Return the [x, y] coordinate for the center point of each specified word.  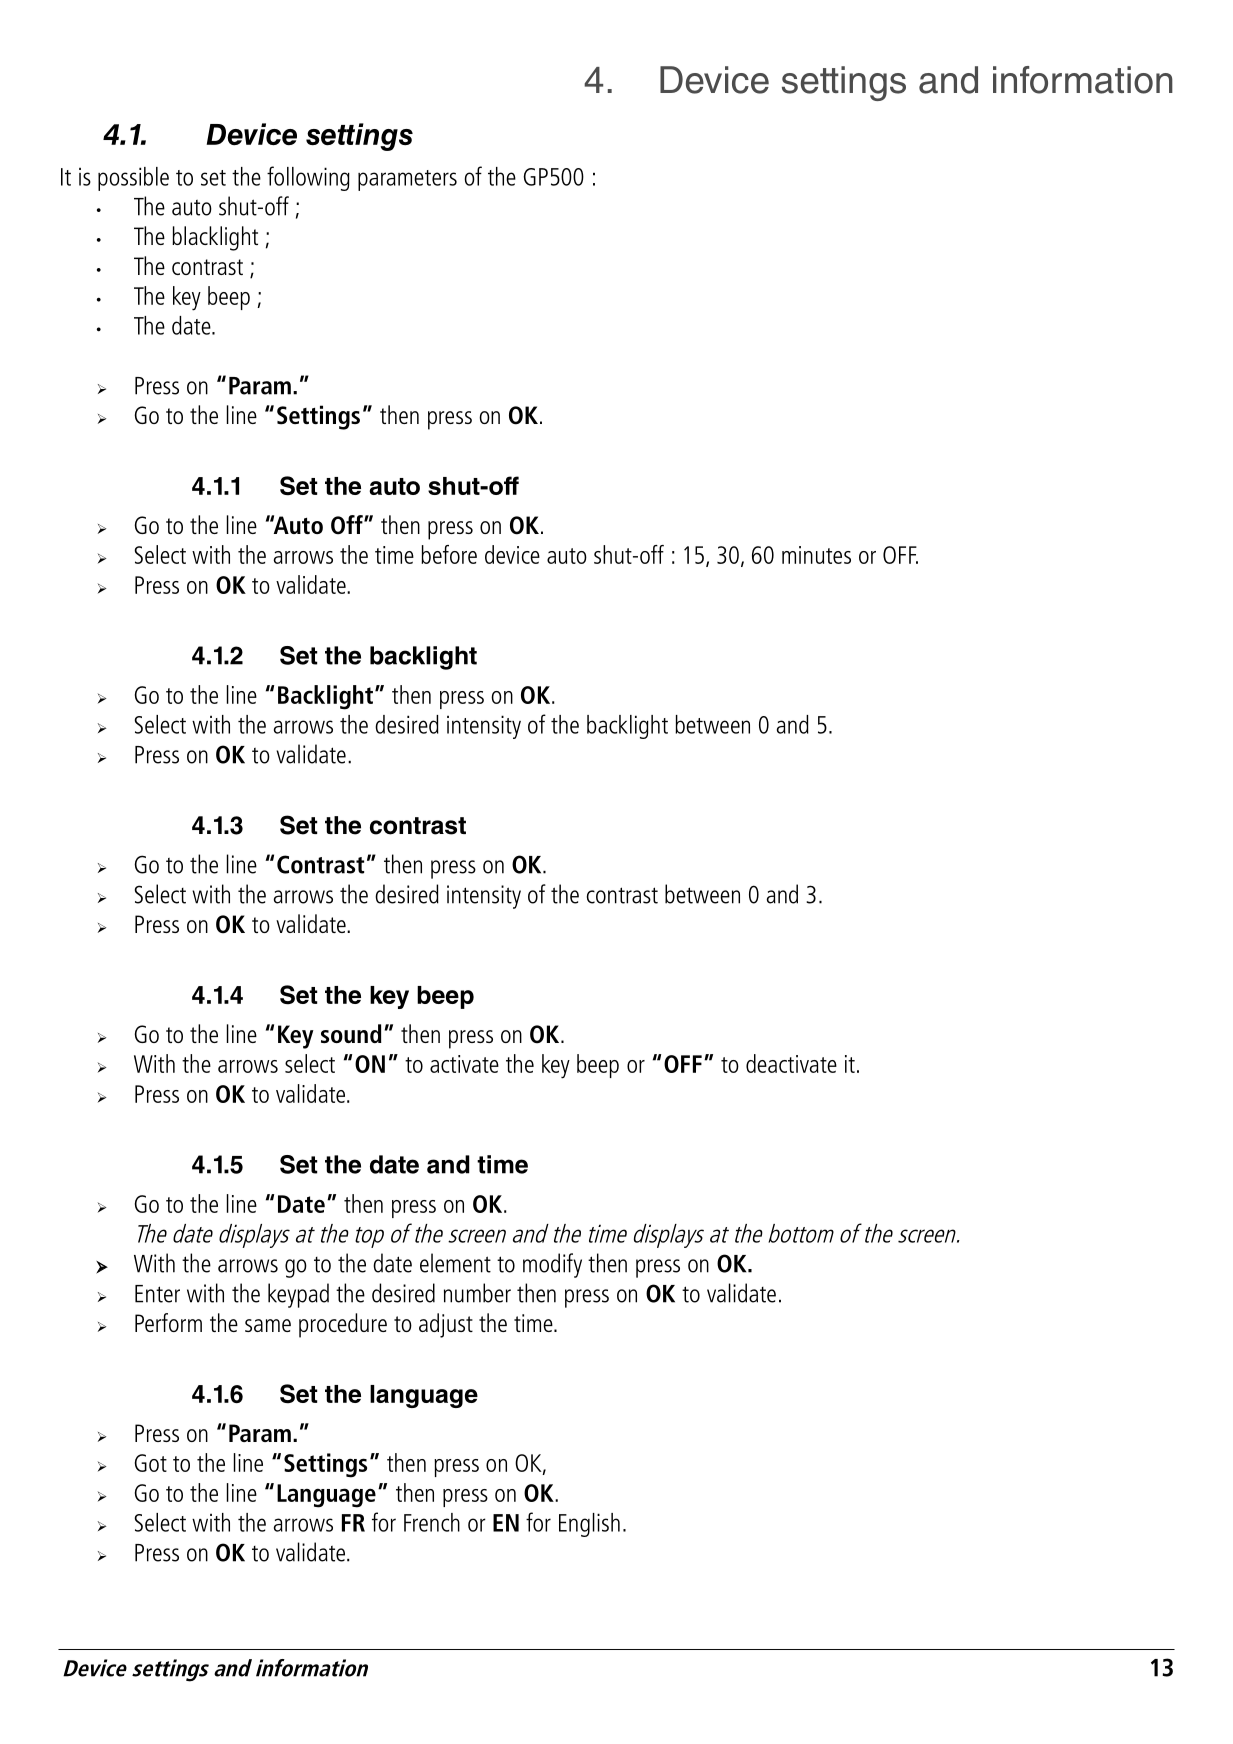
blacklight [215, 238]
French [432, 1522]
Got [151, 1463]
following [308, 178]
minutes [816, 555]
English [589, 1525]
